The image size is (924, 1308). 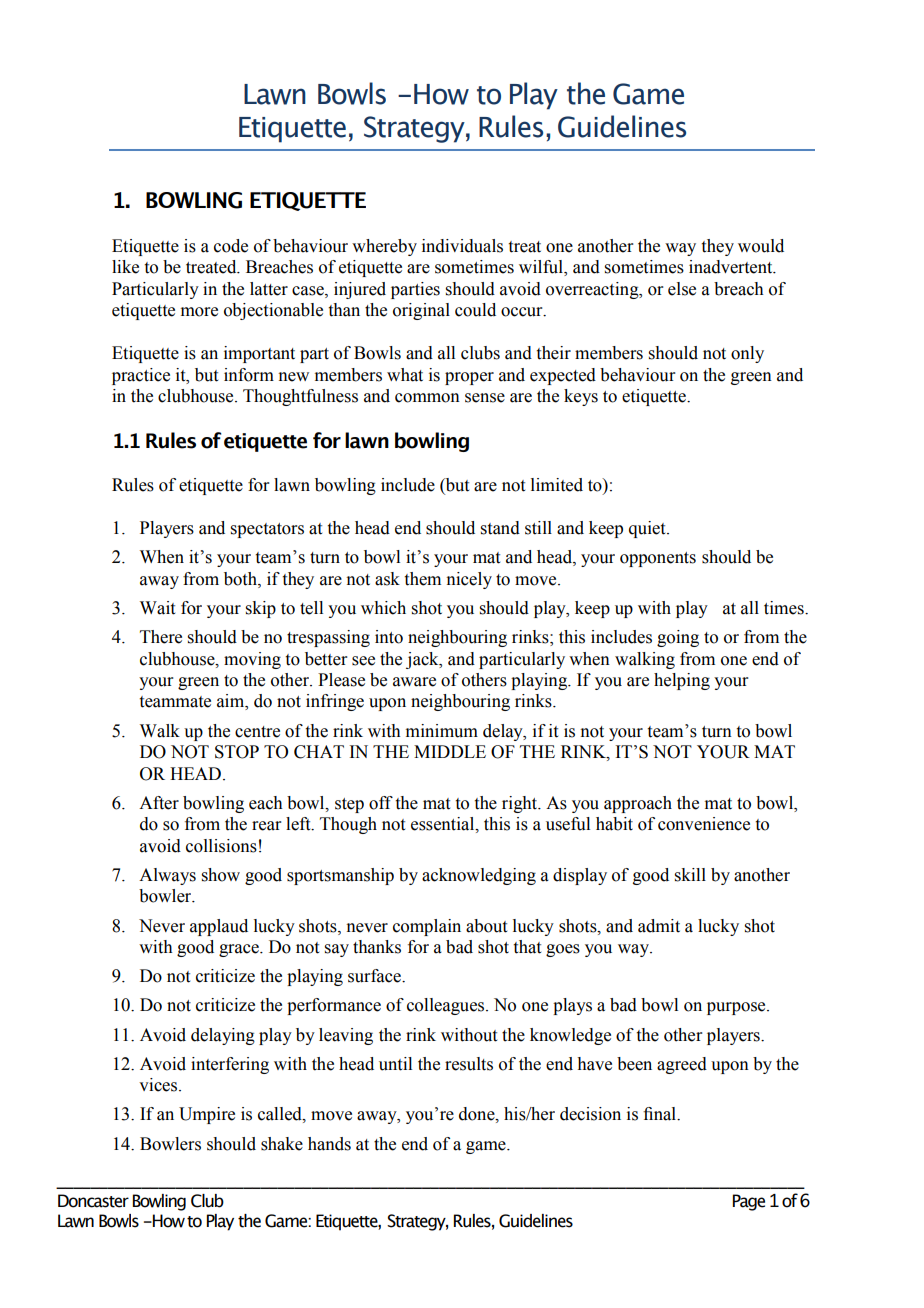 I want to click on jack, so click(x=423, y=660).
